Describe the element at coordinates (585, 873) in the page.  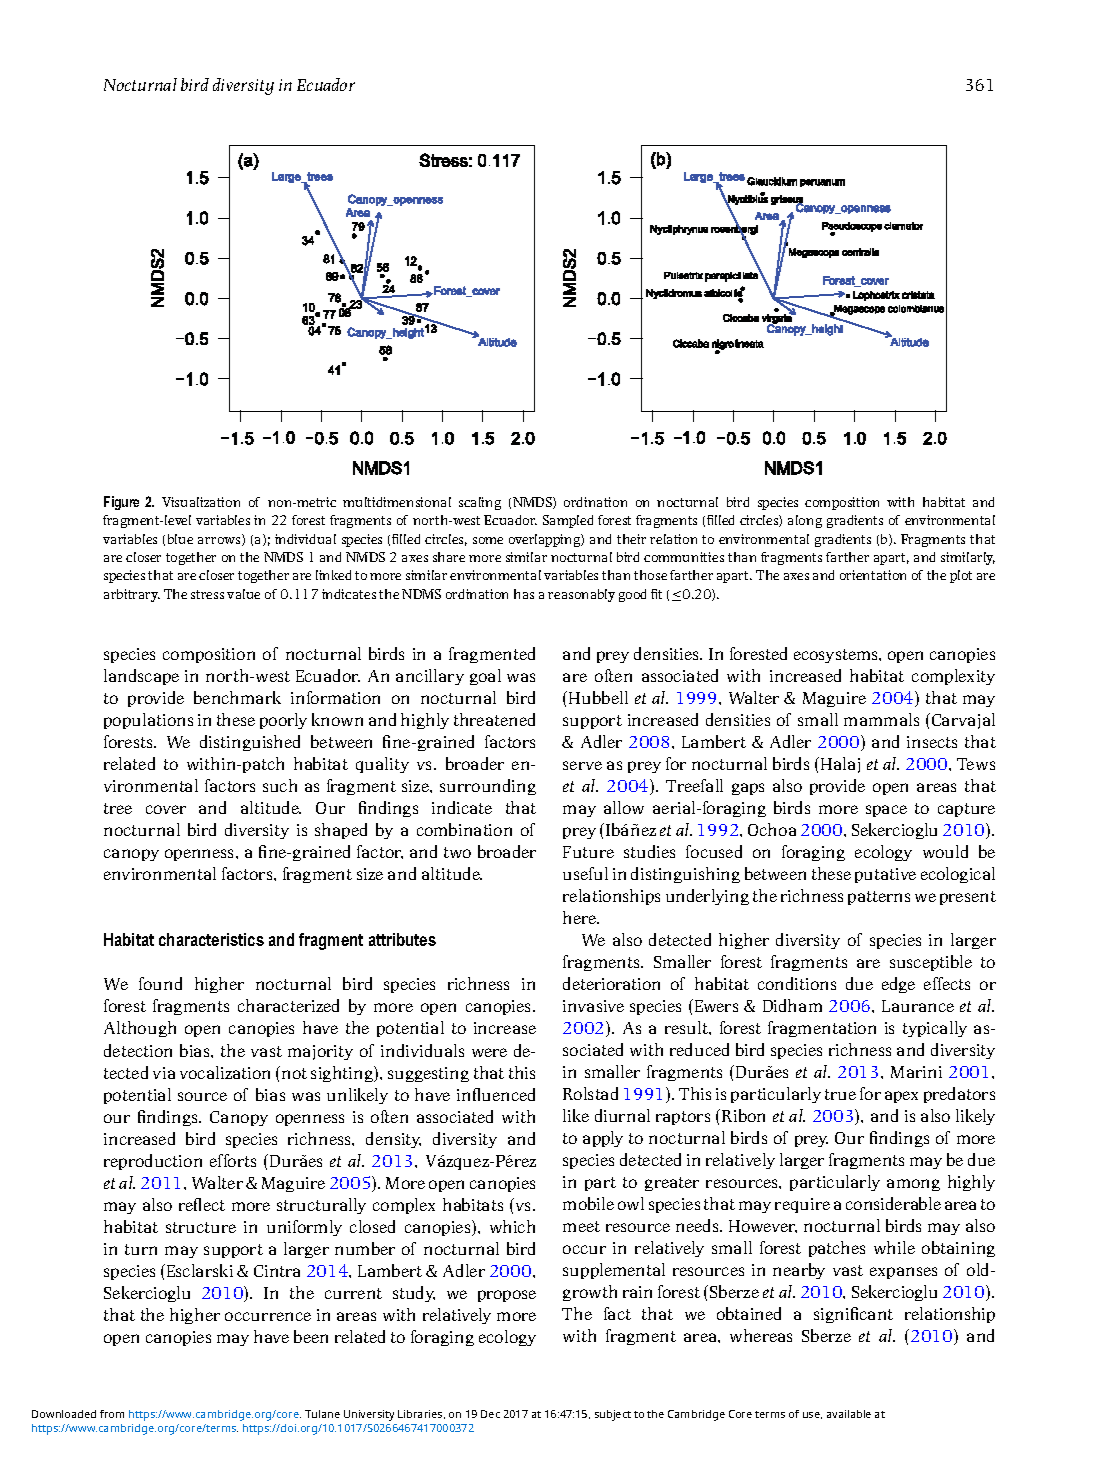
I see `useful` at that location.
